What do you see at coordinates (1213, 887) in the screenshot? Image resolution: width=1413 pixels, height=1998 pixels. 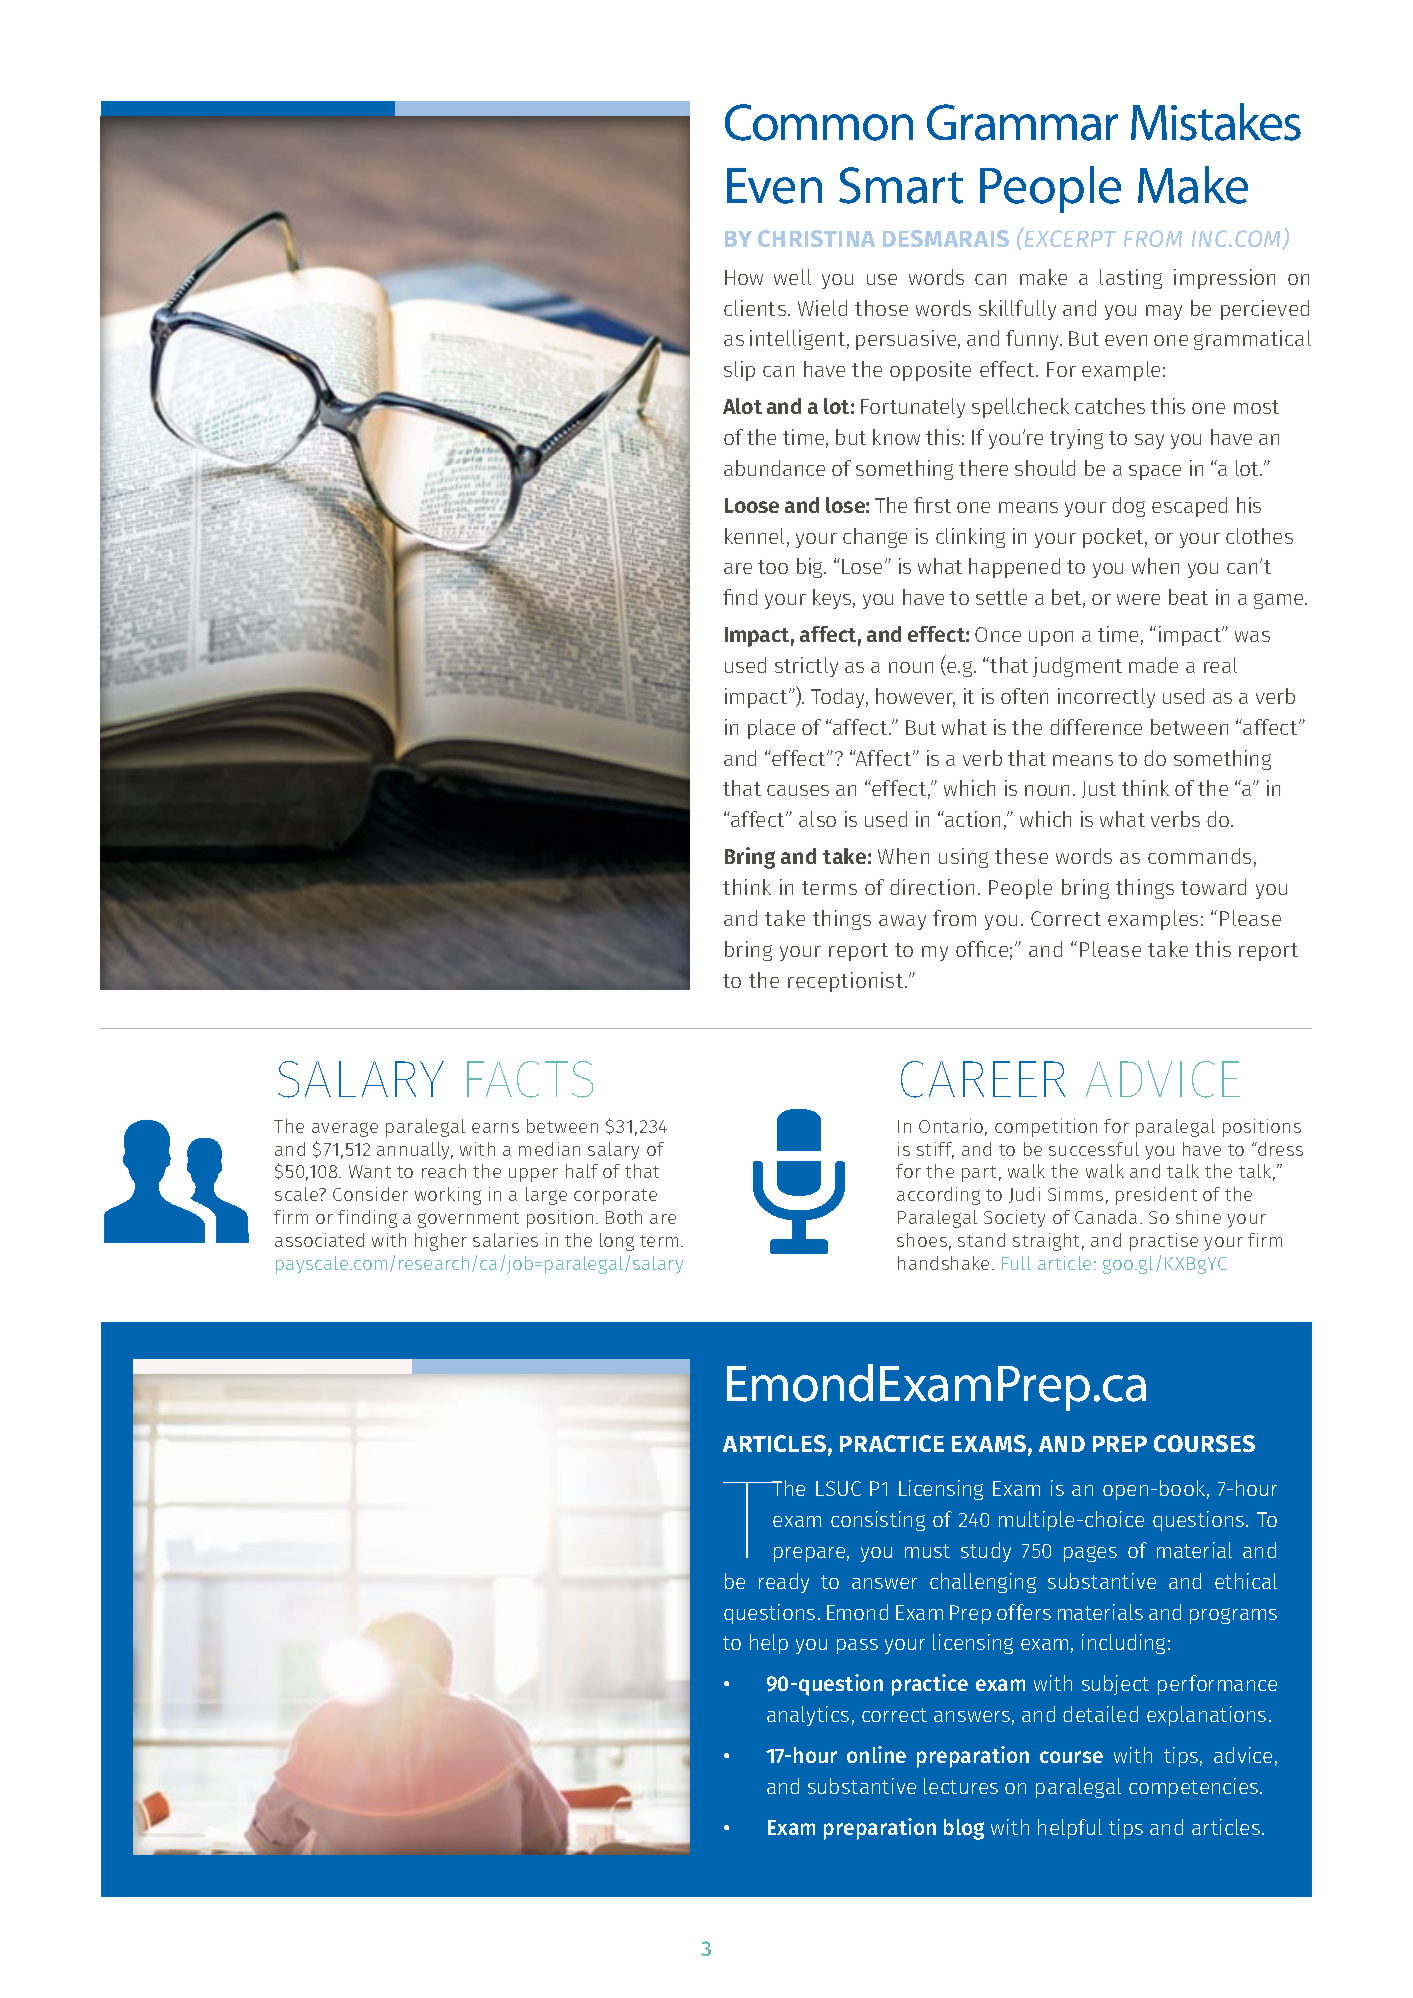 I see `toward` at bounding box center [1213, 887].
